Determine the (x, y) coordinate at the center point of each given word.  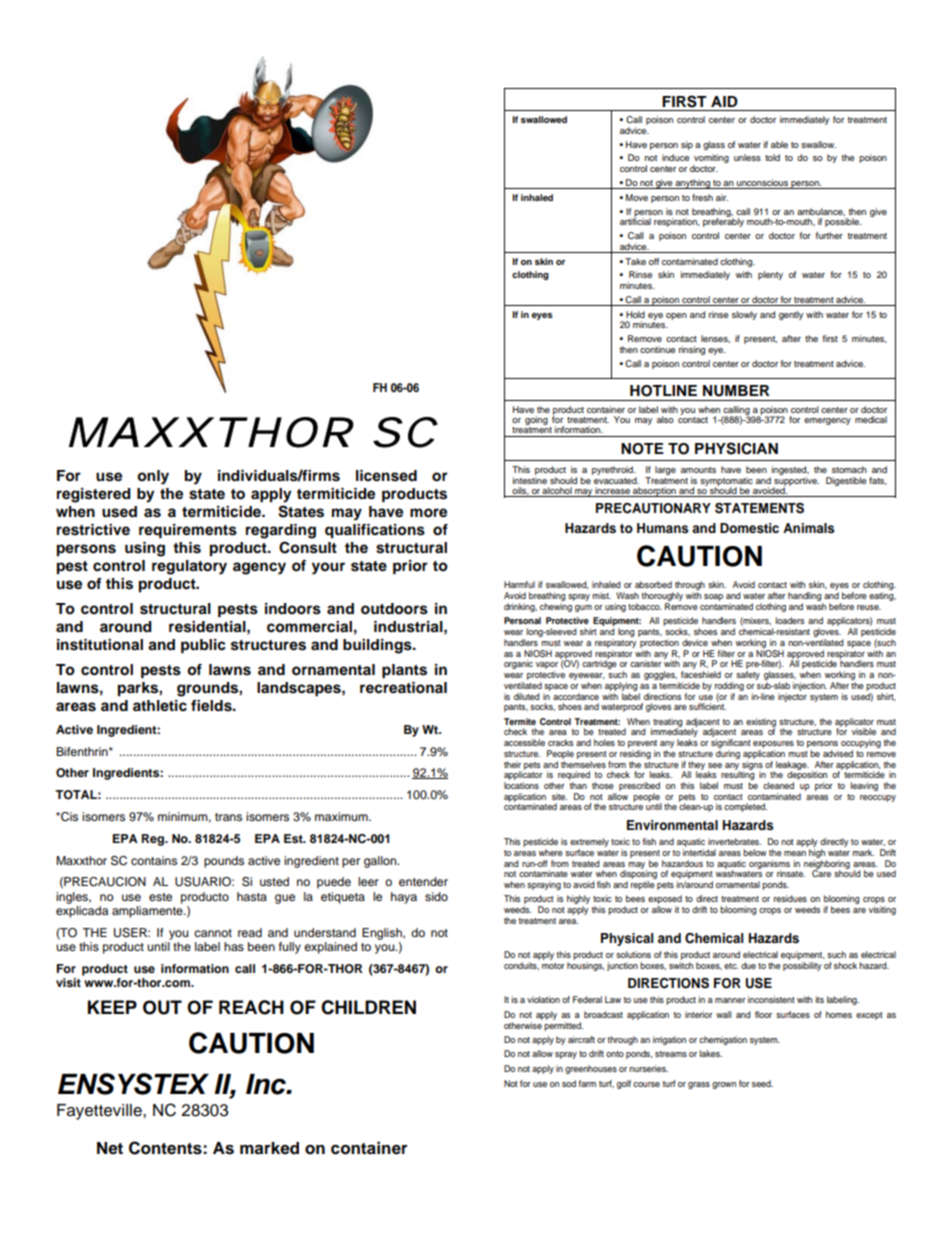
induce (675, 157)
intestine (530, 479)
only (153, 477)
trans (228, 817)
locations (521, 785)
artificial (635, 220)
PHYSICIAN (736, 448)
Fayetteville (100, 1112)
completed (745, 807)
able (779, 144)
